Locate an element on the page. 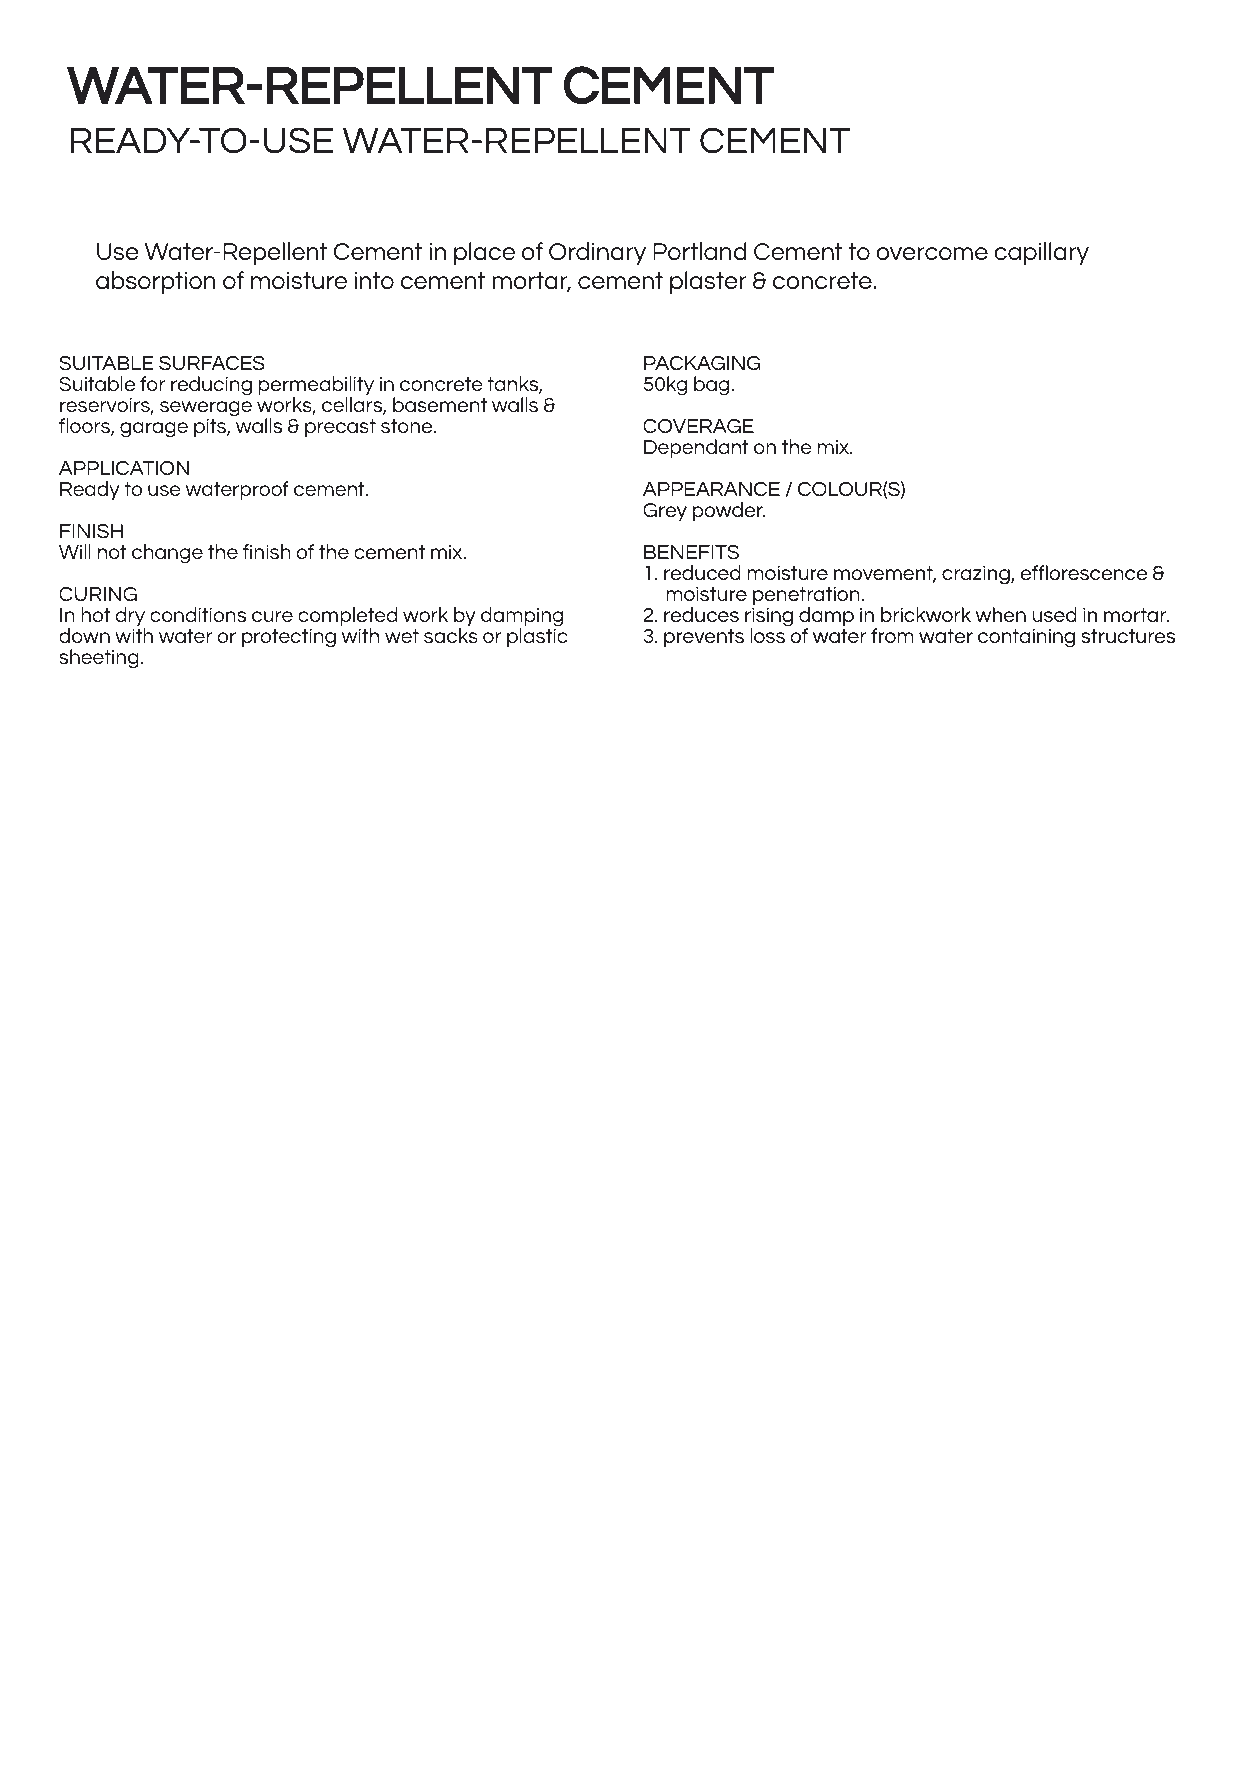  Dependant is located at coordinates (696, 448).
